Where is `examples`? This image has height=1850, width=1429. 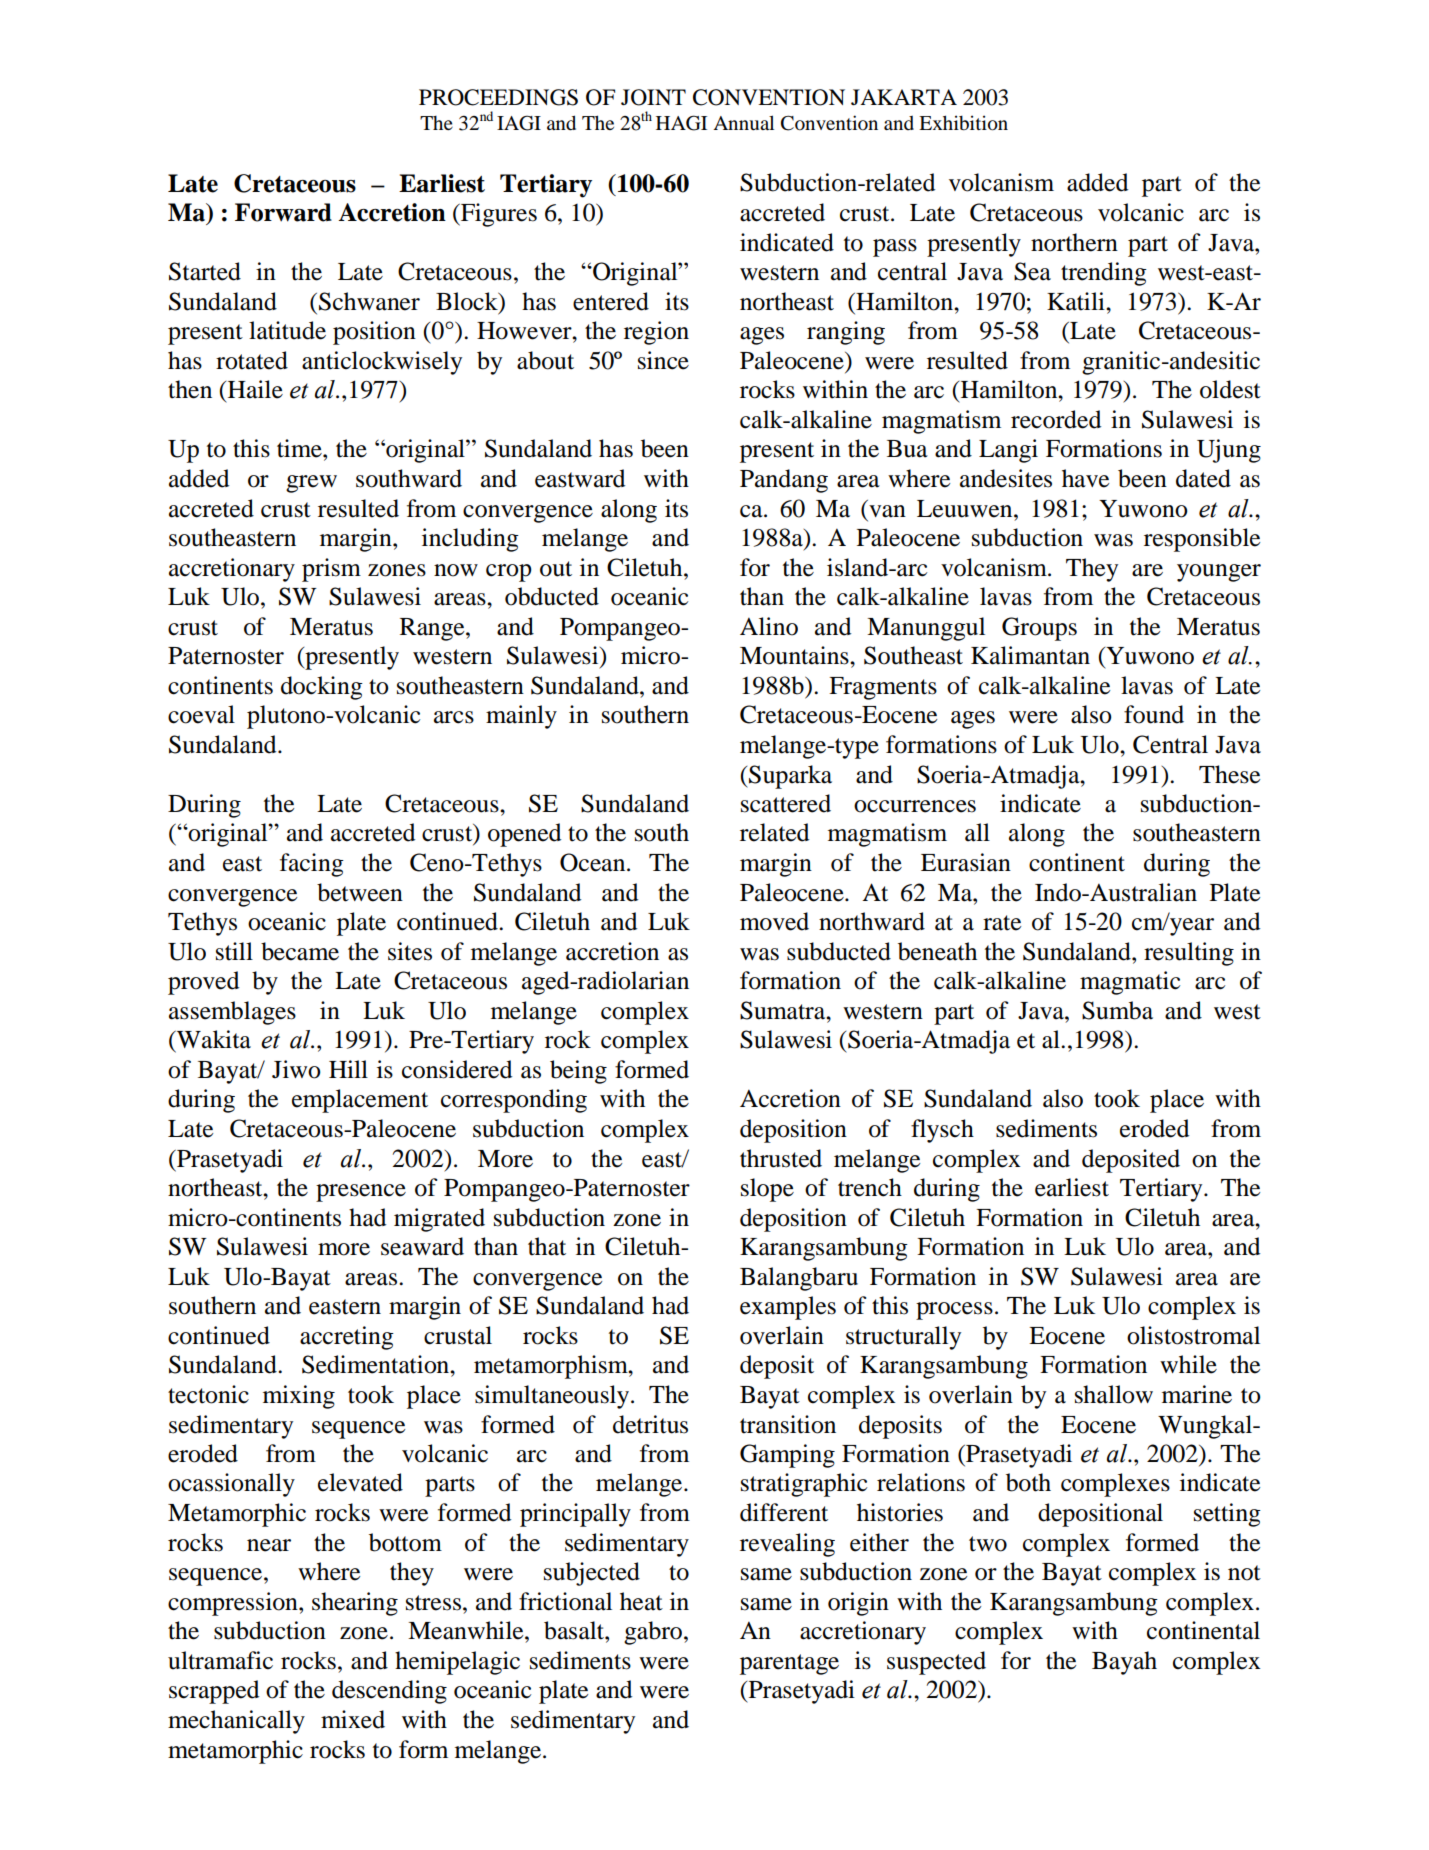
examples is located at coordinates (788, 1308).
